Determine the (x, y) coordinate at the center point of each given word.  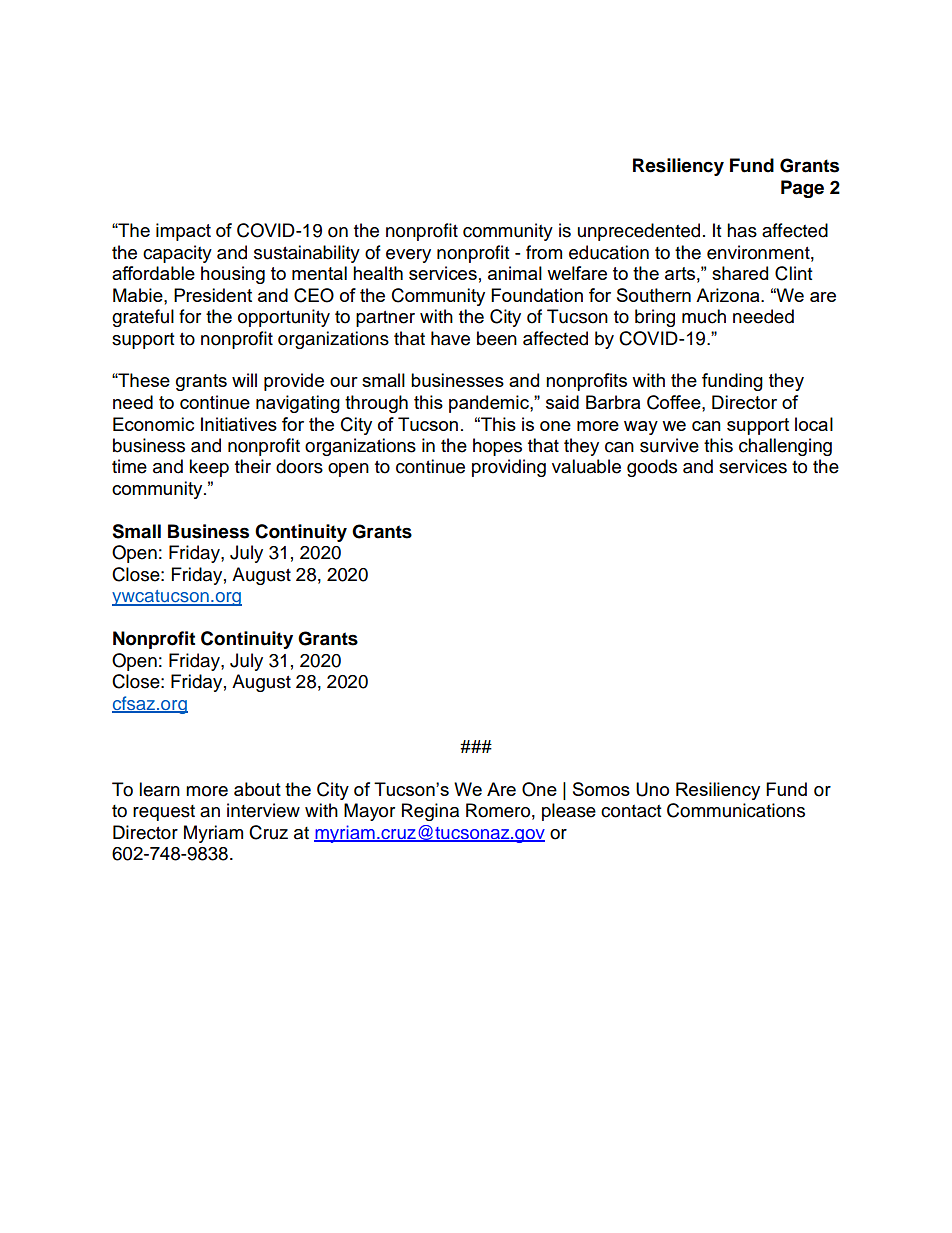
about (257, 789)
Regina (430, 812)
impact (183, 232)
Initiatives (239, 424)
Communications (736, 810)
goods (652, 468)
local (814, 424)
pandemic (490, 404)
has (742, 230)
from (544, 252)
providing (509, 468)
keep (209, 468)
